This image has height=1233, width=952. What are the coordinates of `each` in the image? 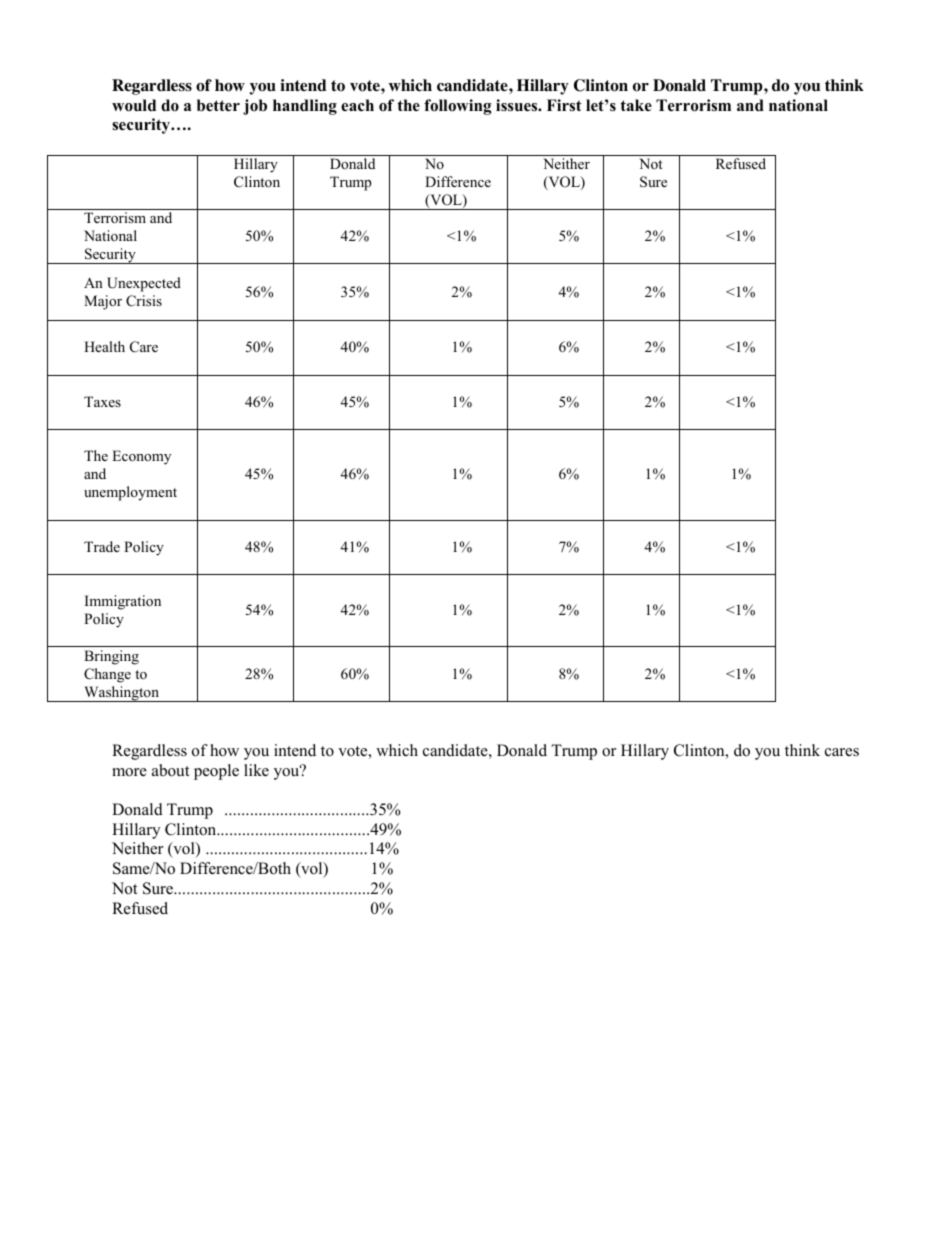 It's located at (357, 105).
